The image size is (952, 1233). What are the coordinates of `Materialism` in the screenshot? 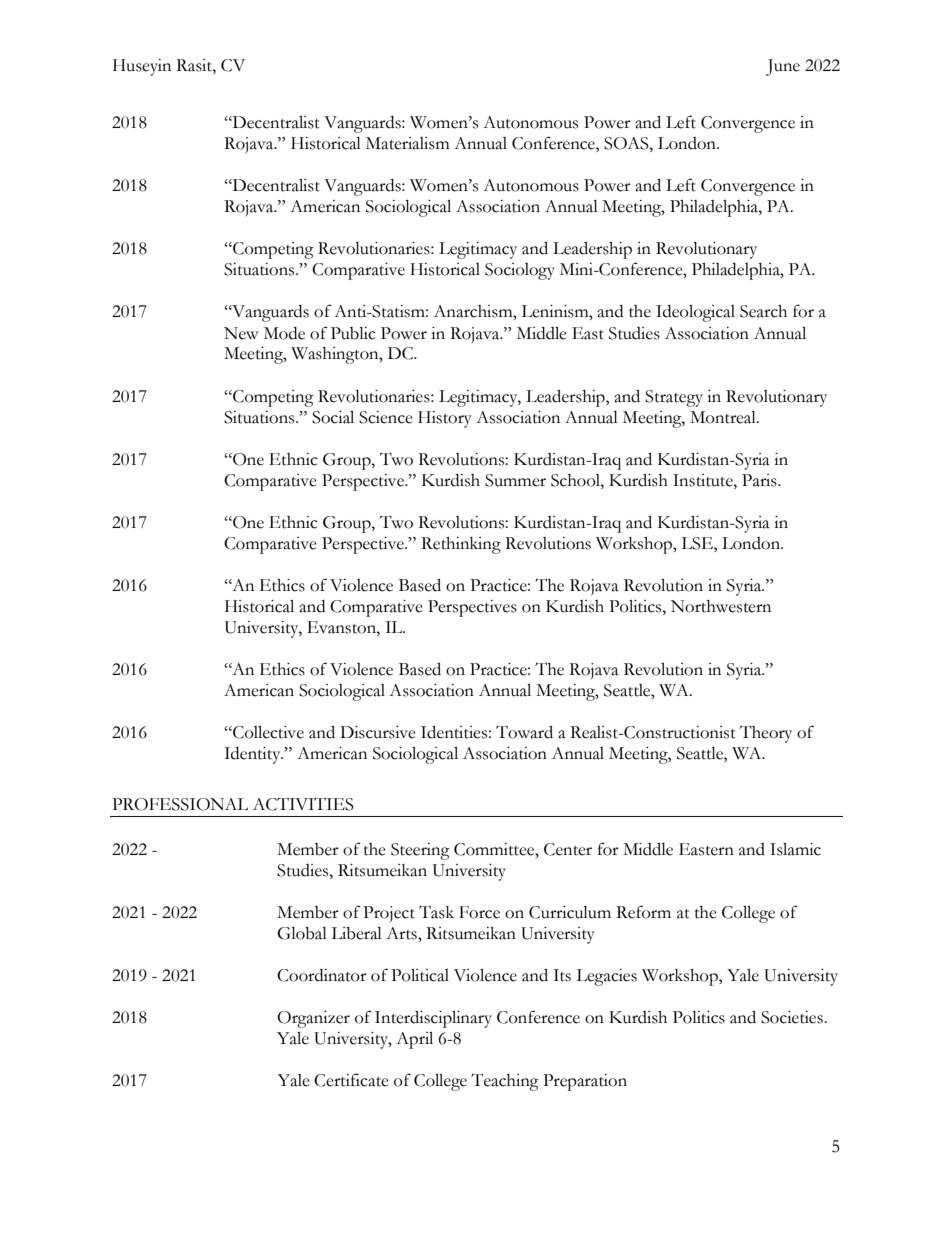 It's located at (408, 143).
